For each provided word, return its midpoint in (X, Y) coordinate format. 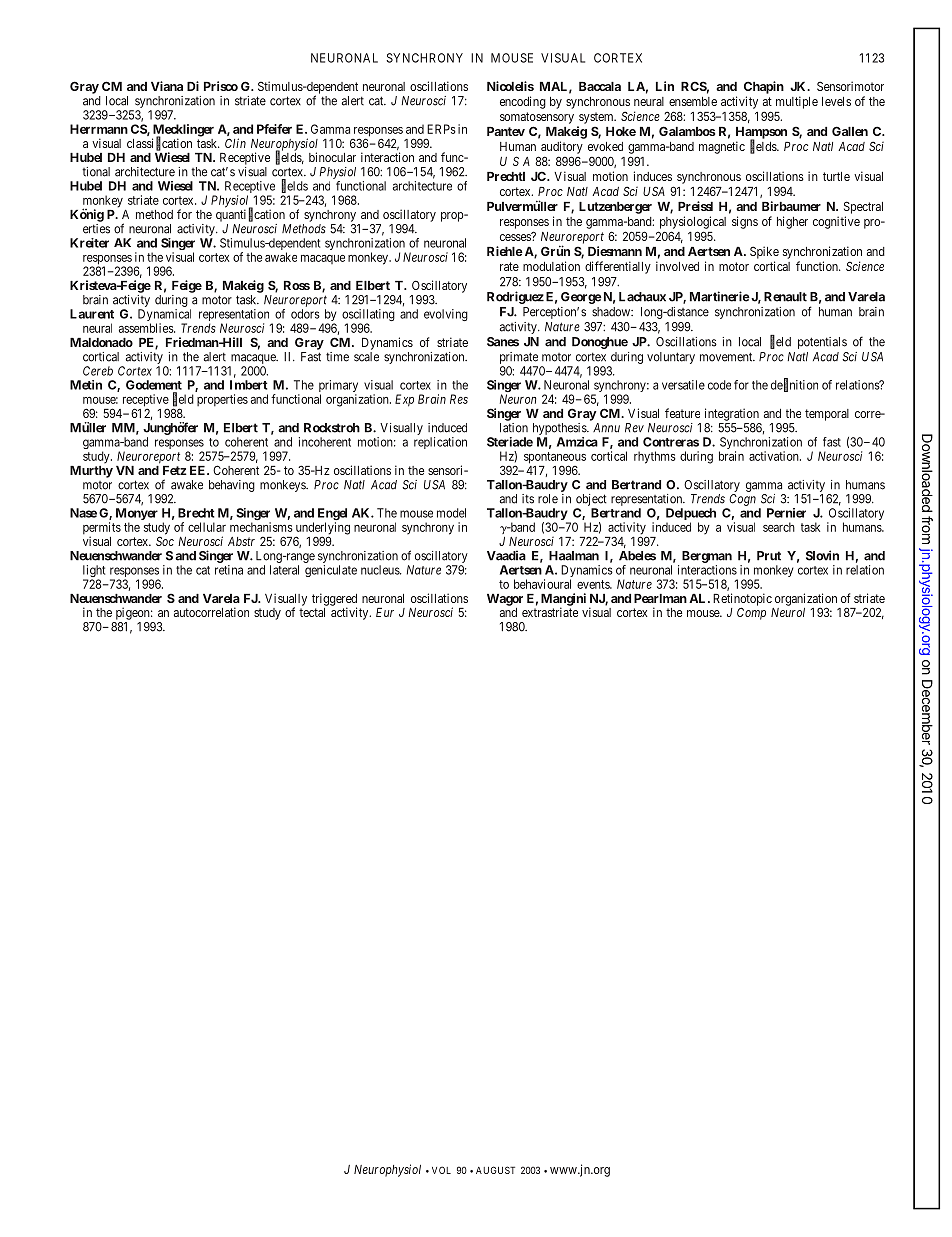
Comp (751, 613)
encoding (523, 102)
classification (159, 143)
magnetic (722, 147)
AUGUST (495, 1170)
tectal (312, 612)
